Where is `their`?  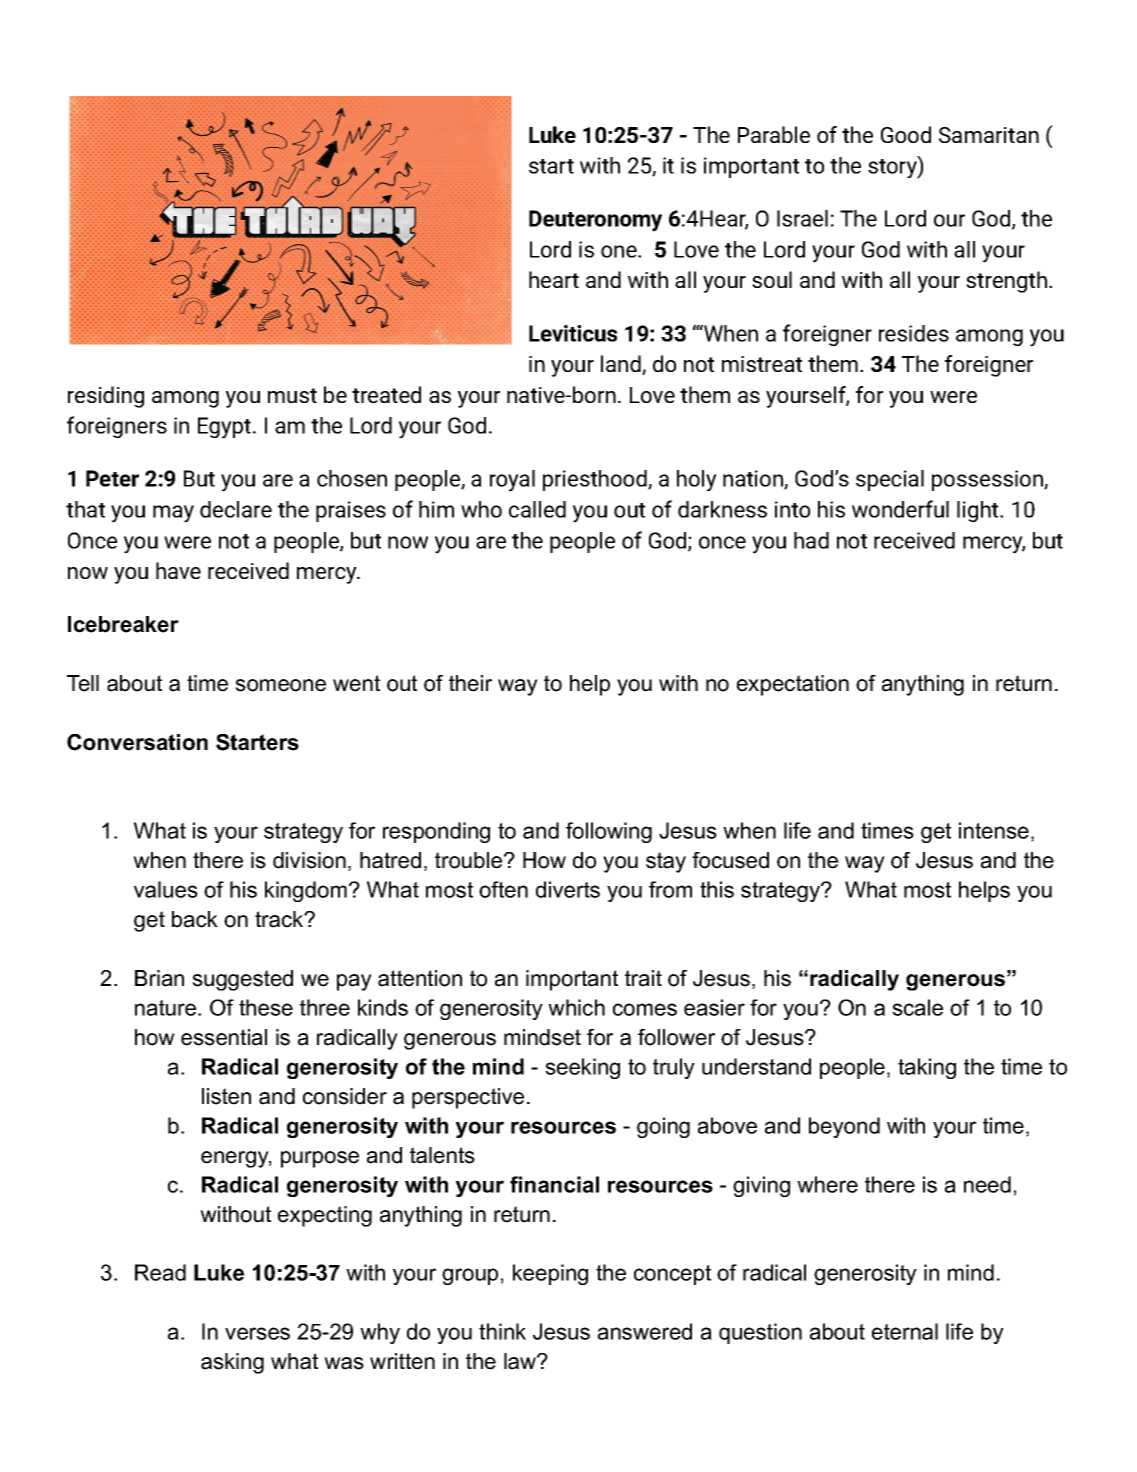 their is located at coordinates (470, 683).
